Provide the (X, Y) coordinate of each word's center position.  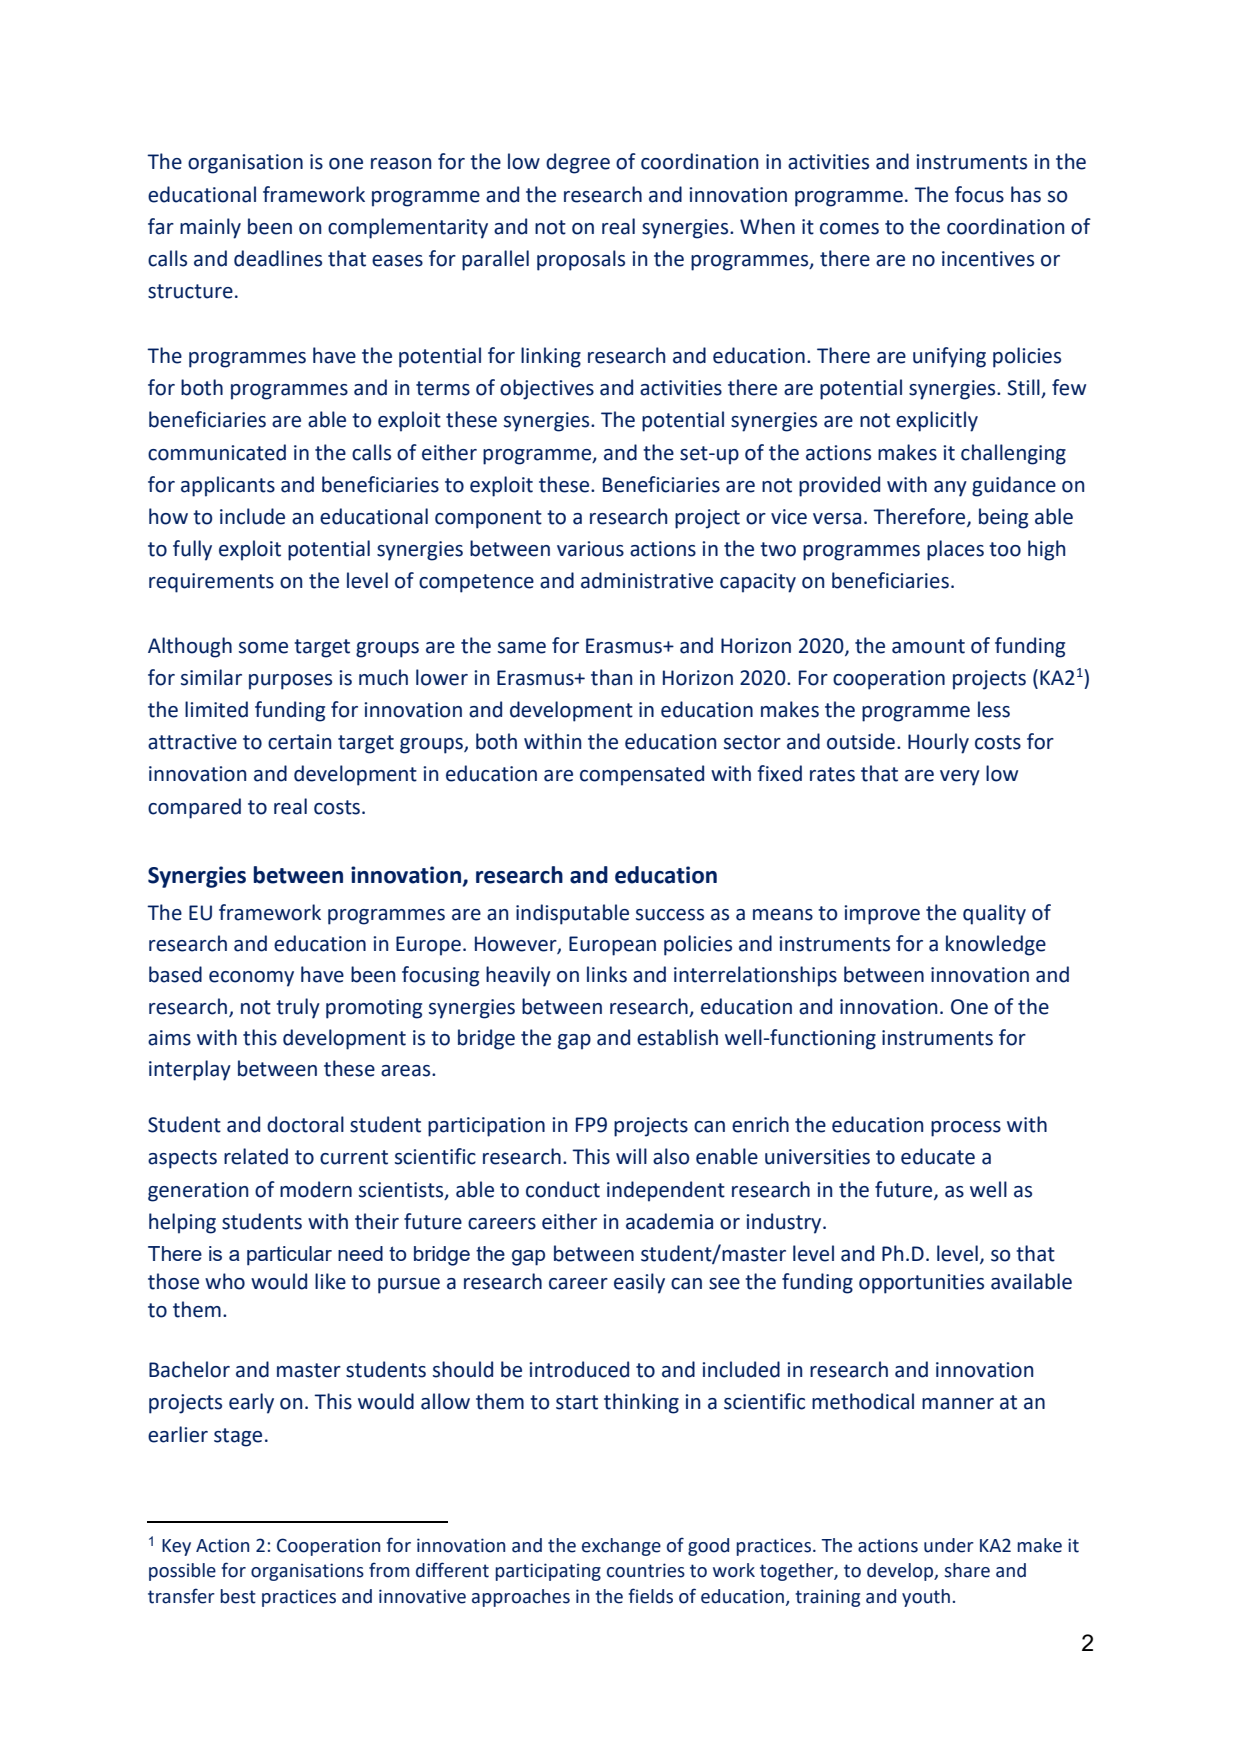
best (238, 1596)
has (1026, 194)
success (670, 915)
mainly (210, 228)
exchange (621, 1547)
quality (994, 914)
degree (578, 163)
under (949, 1545)
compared (194, 808)
